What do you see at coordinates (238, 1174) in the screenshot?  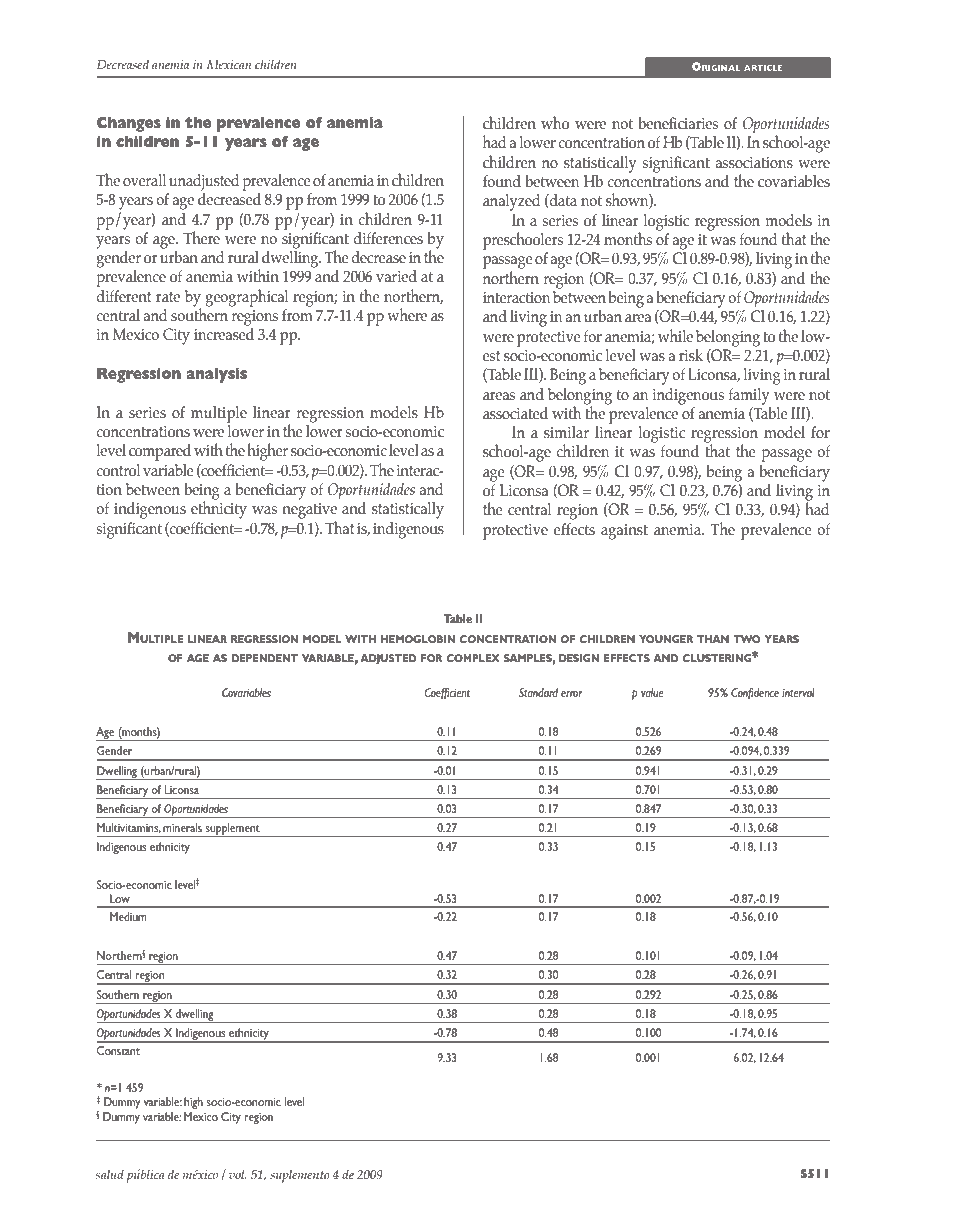 I see `vol` at bounding box center [238, 1174].
